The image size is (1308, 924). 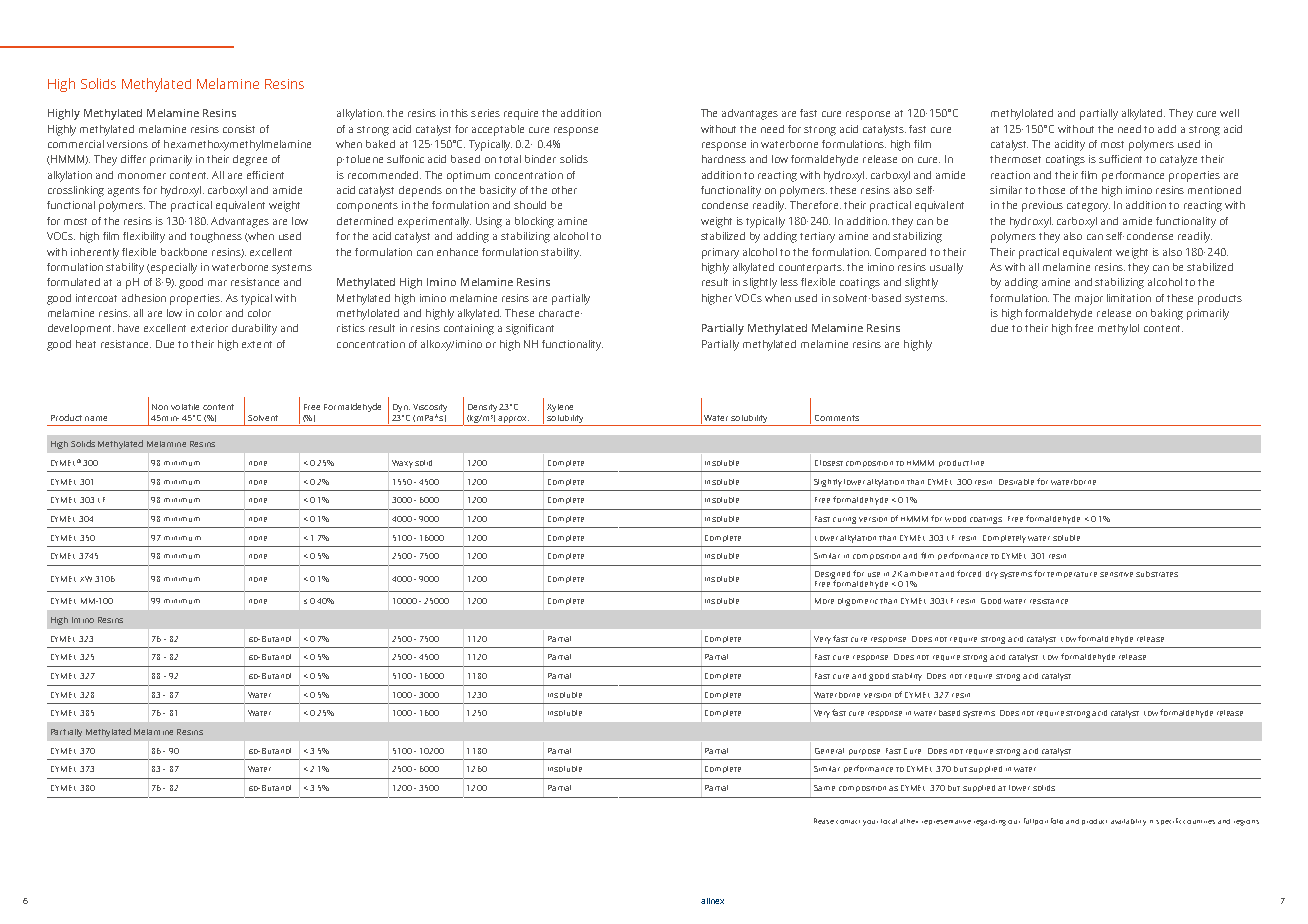 I want to click on major, so click(x=1089, y=299).
